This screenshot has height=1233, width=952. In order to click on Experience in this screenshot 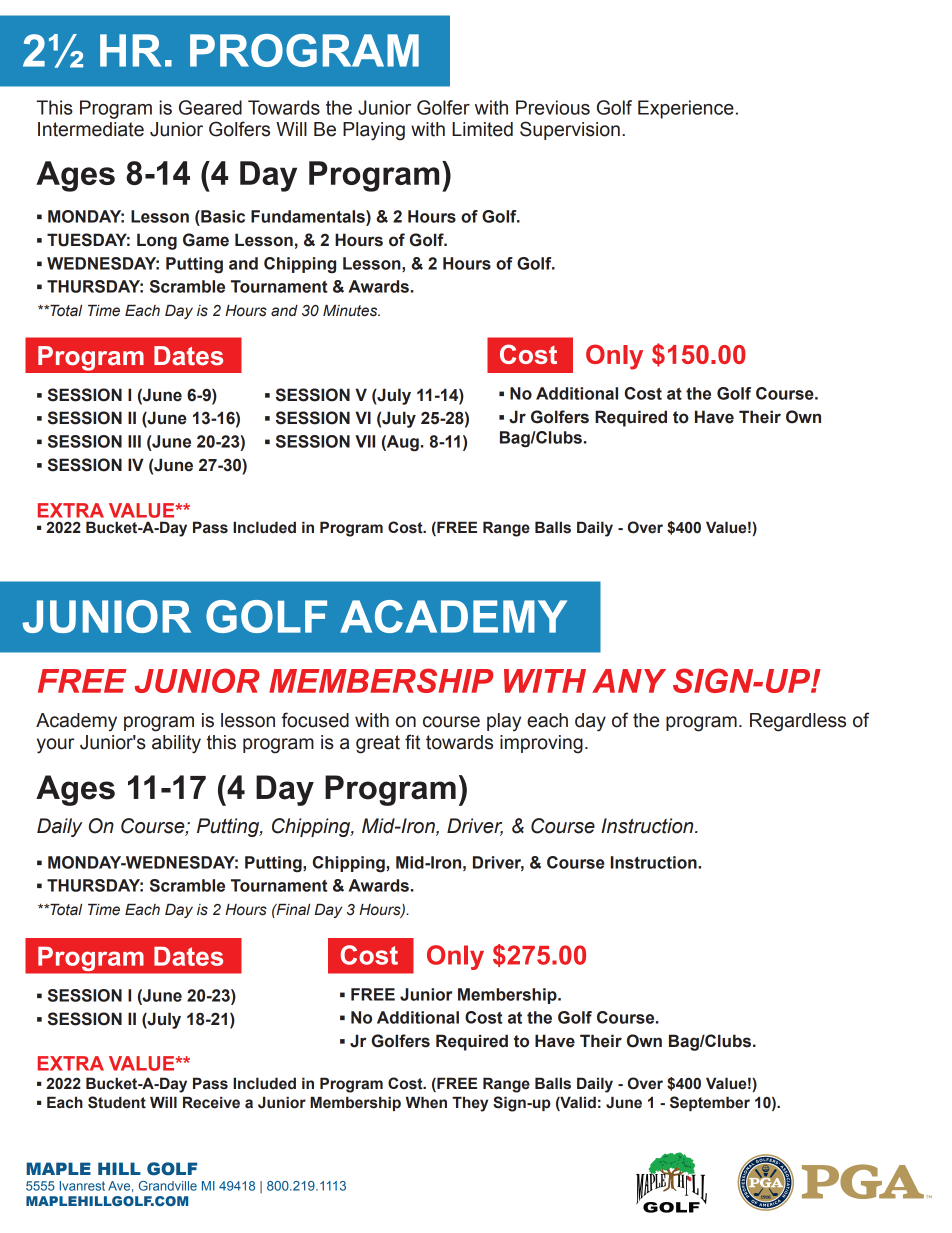, I will do `click(686, 109)`.
